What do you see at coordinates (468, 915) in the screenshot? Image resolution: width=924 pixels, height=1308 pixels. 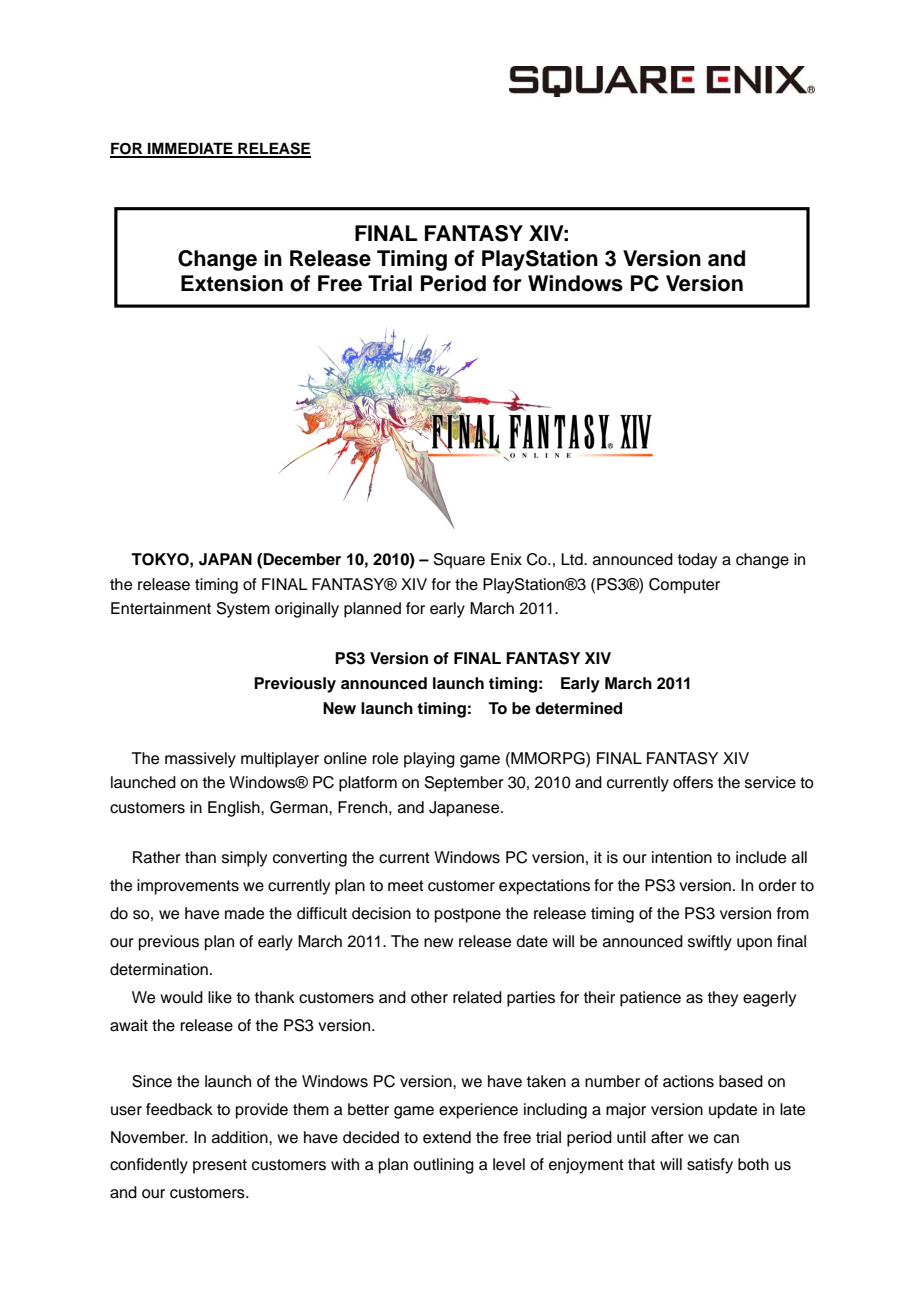 I see `postpone` at bounding box center [468, 915].
